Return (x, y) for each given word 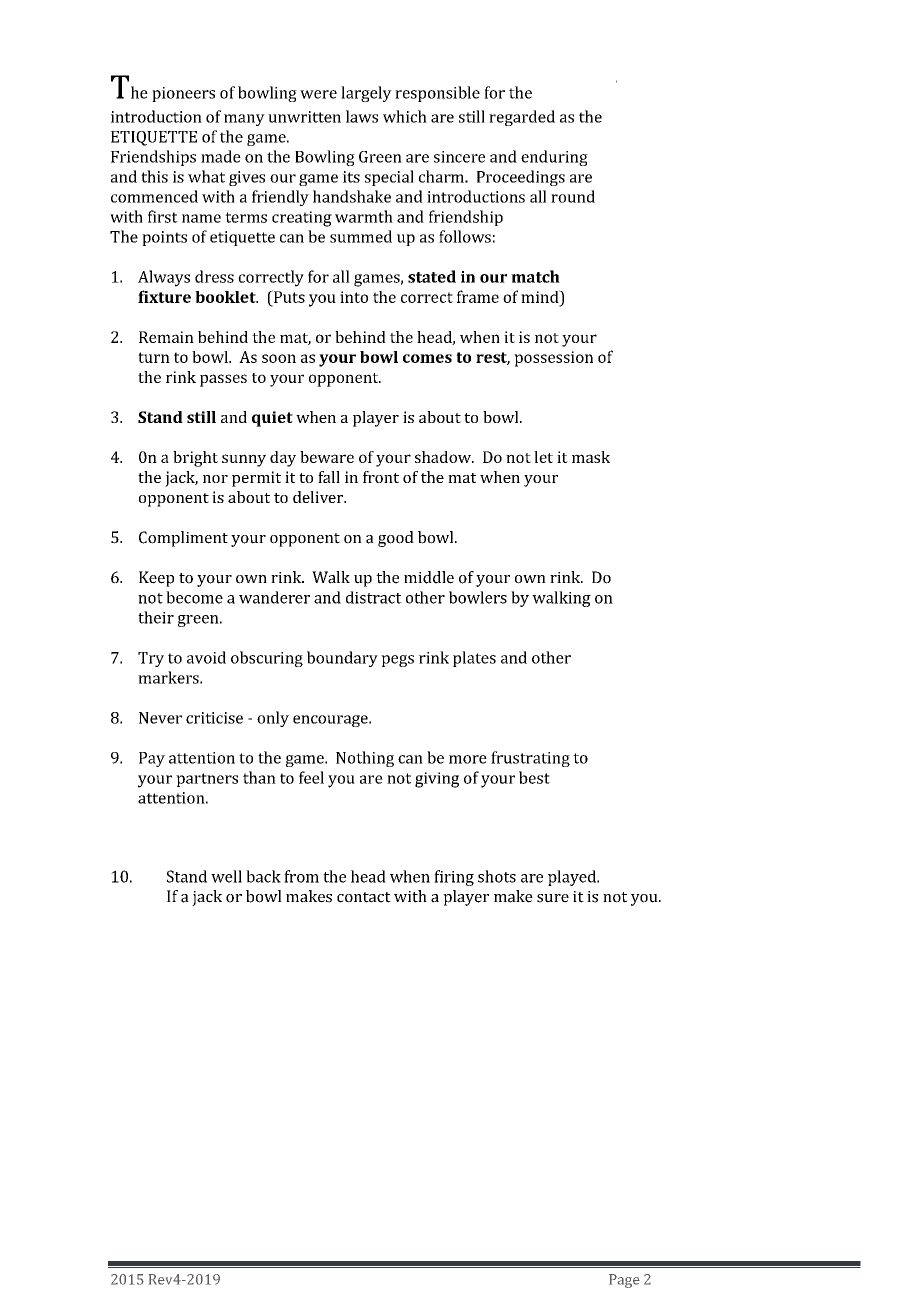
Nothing (365, 759)
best (534, 777)
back (263, 876)
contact (364, 897)
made (221, 156)
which (405, 116)
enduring (554, 158)
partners (207, 780)
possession (553, 359)
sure (553, 898)
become (194, 597)
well (226, 876)
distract (374, 597)
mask (591, 457)
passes (223, 380)
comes (427, 358)
